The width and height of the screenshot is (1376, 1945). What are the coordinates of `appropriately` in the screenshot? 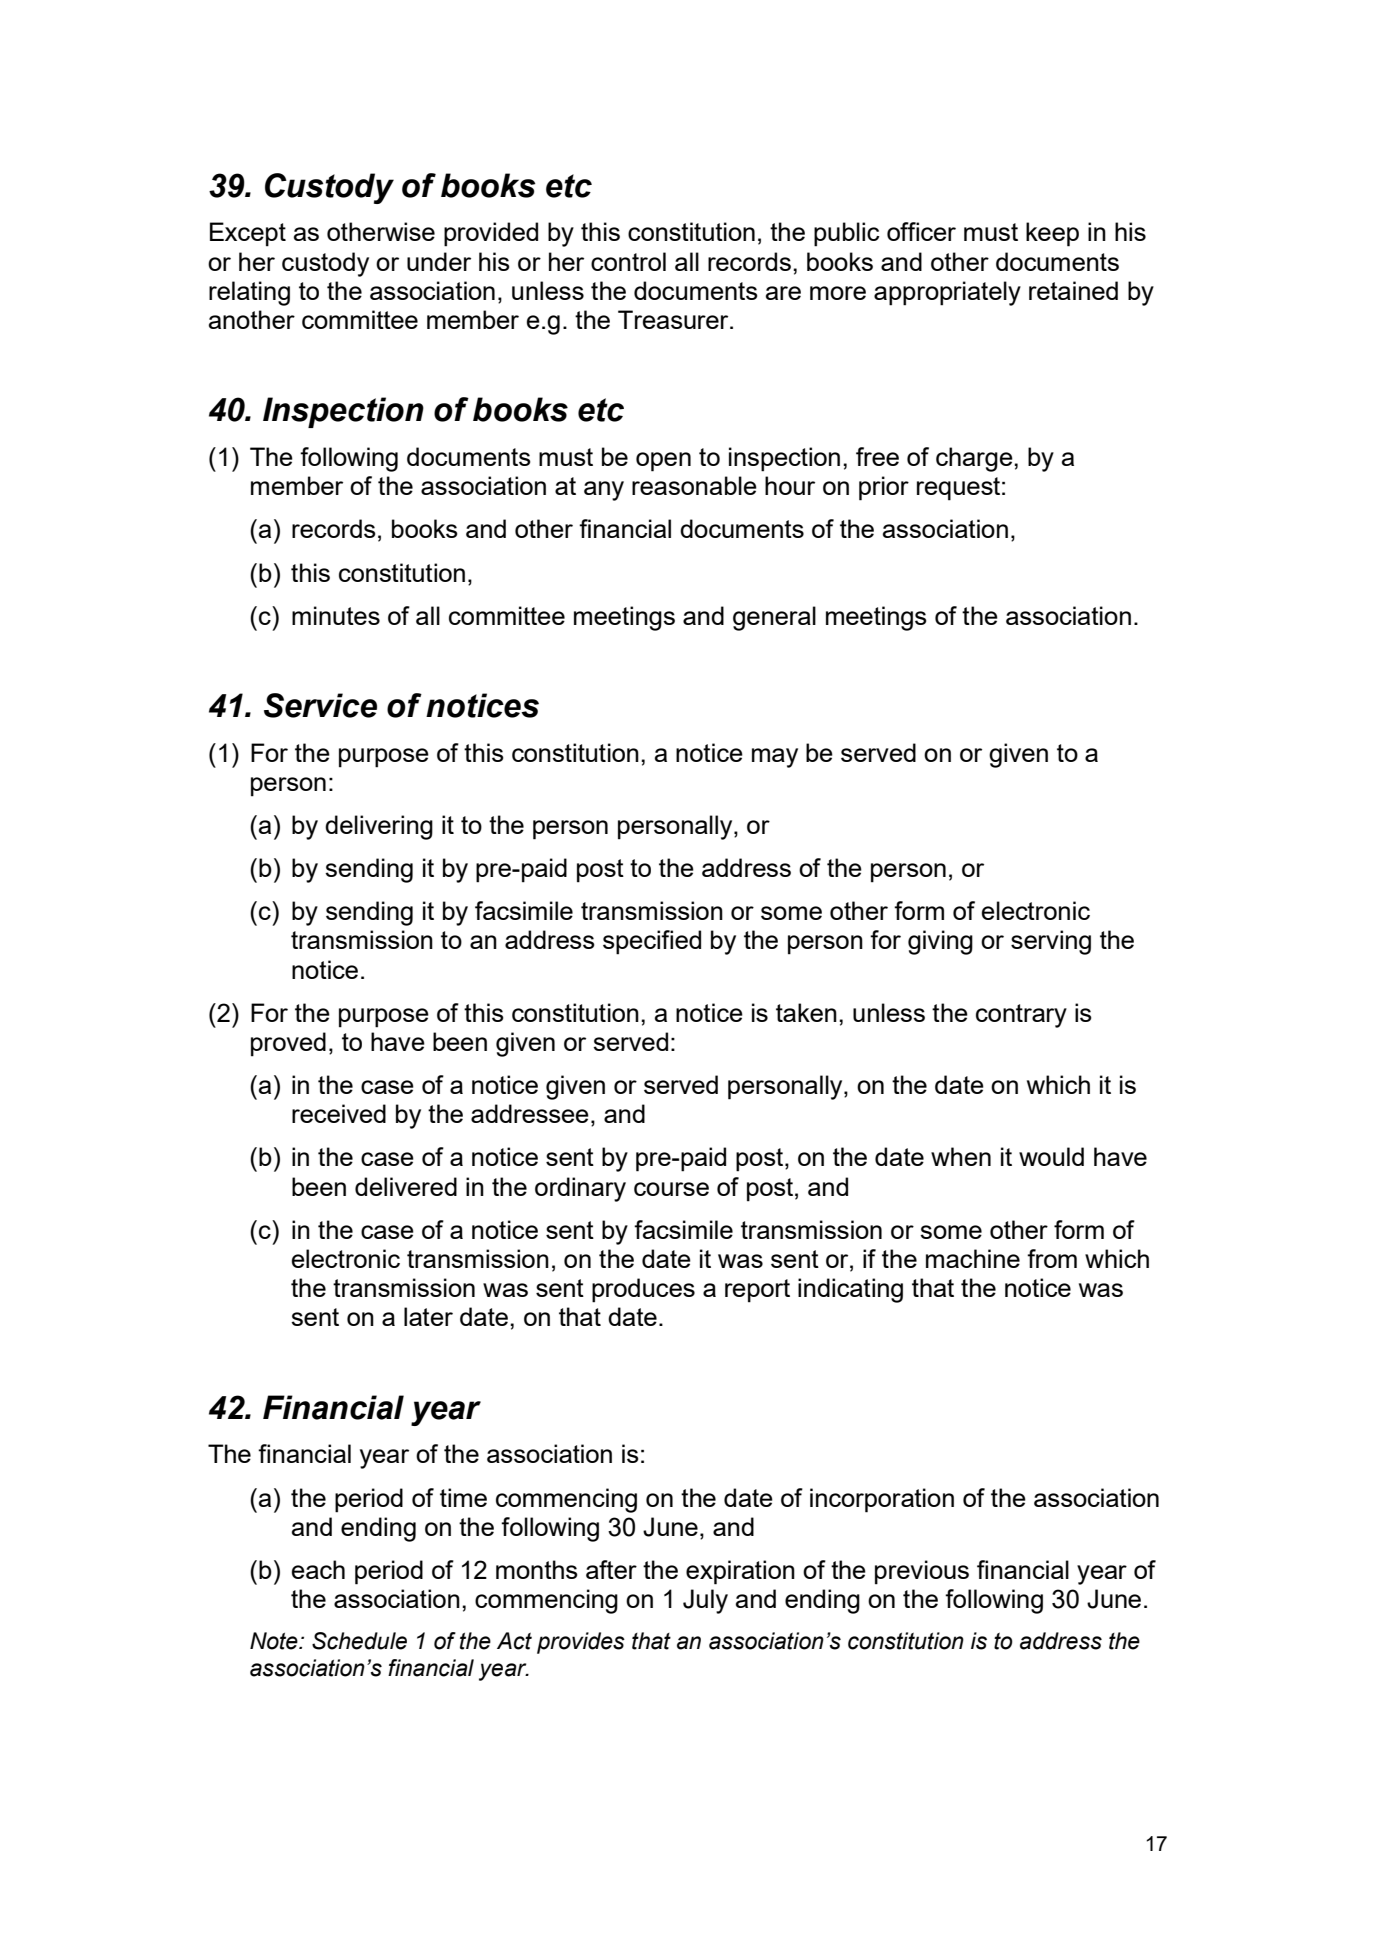 It's located at (947, 293).
